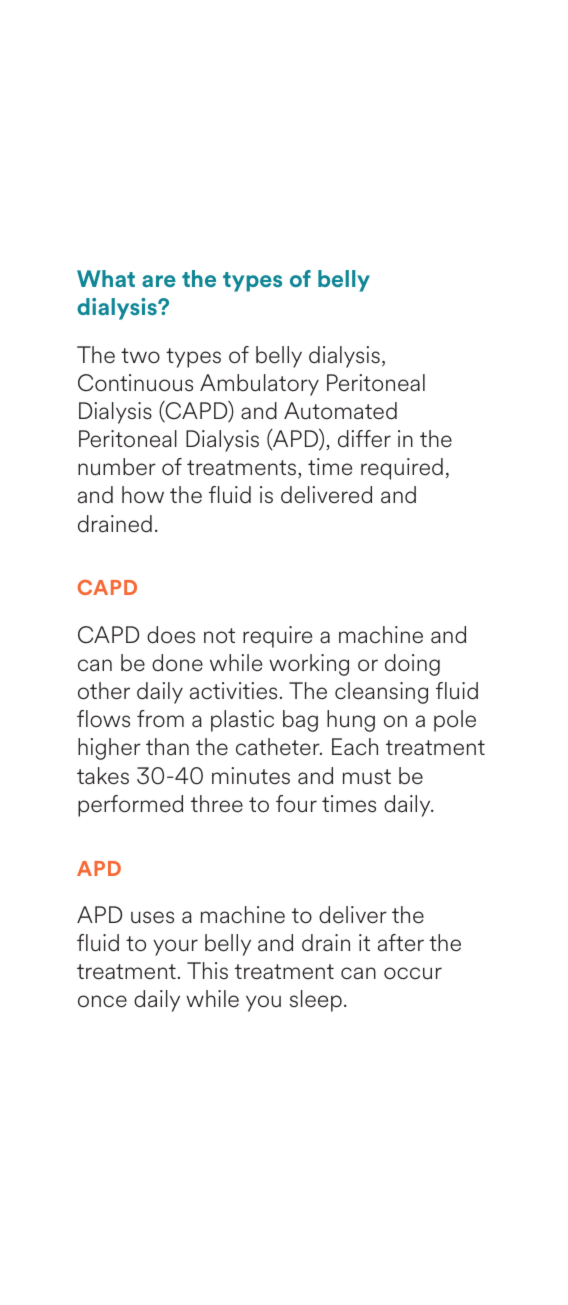 This page has height=1305, width=568. Describe the element at coordinates (296, 804) in the page. I see `four` at that location.
